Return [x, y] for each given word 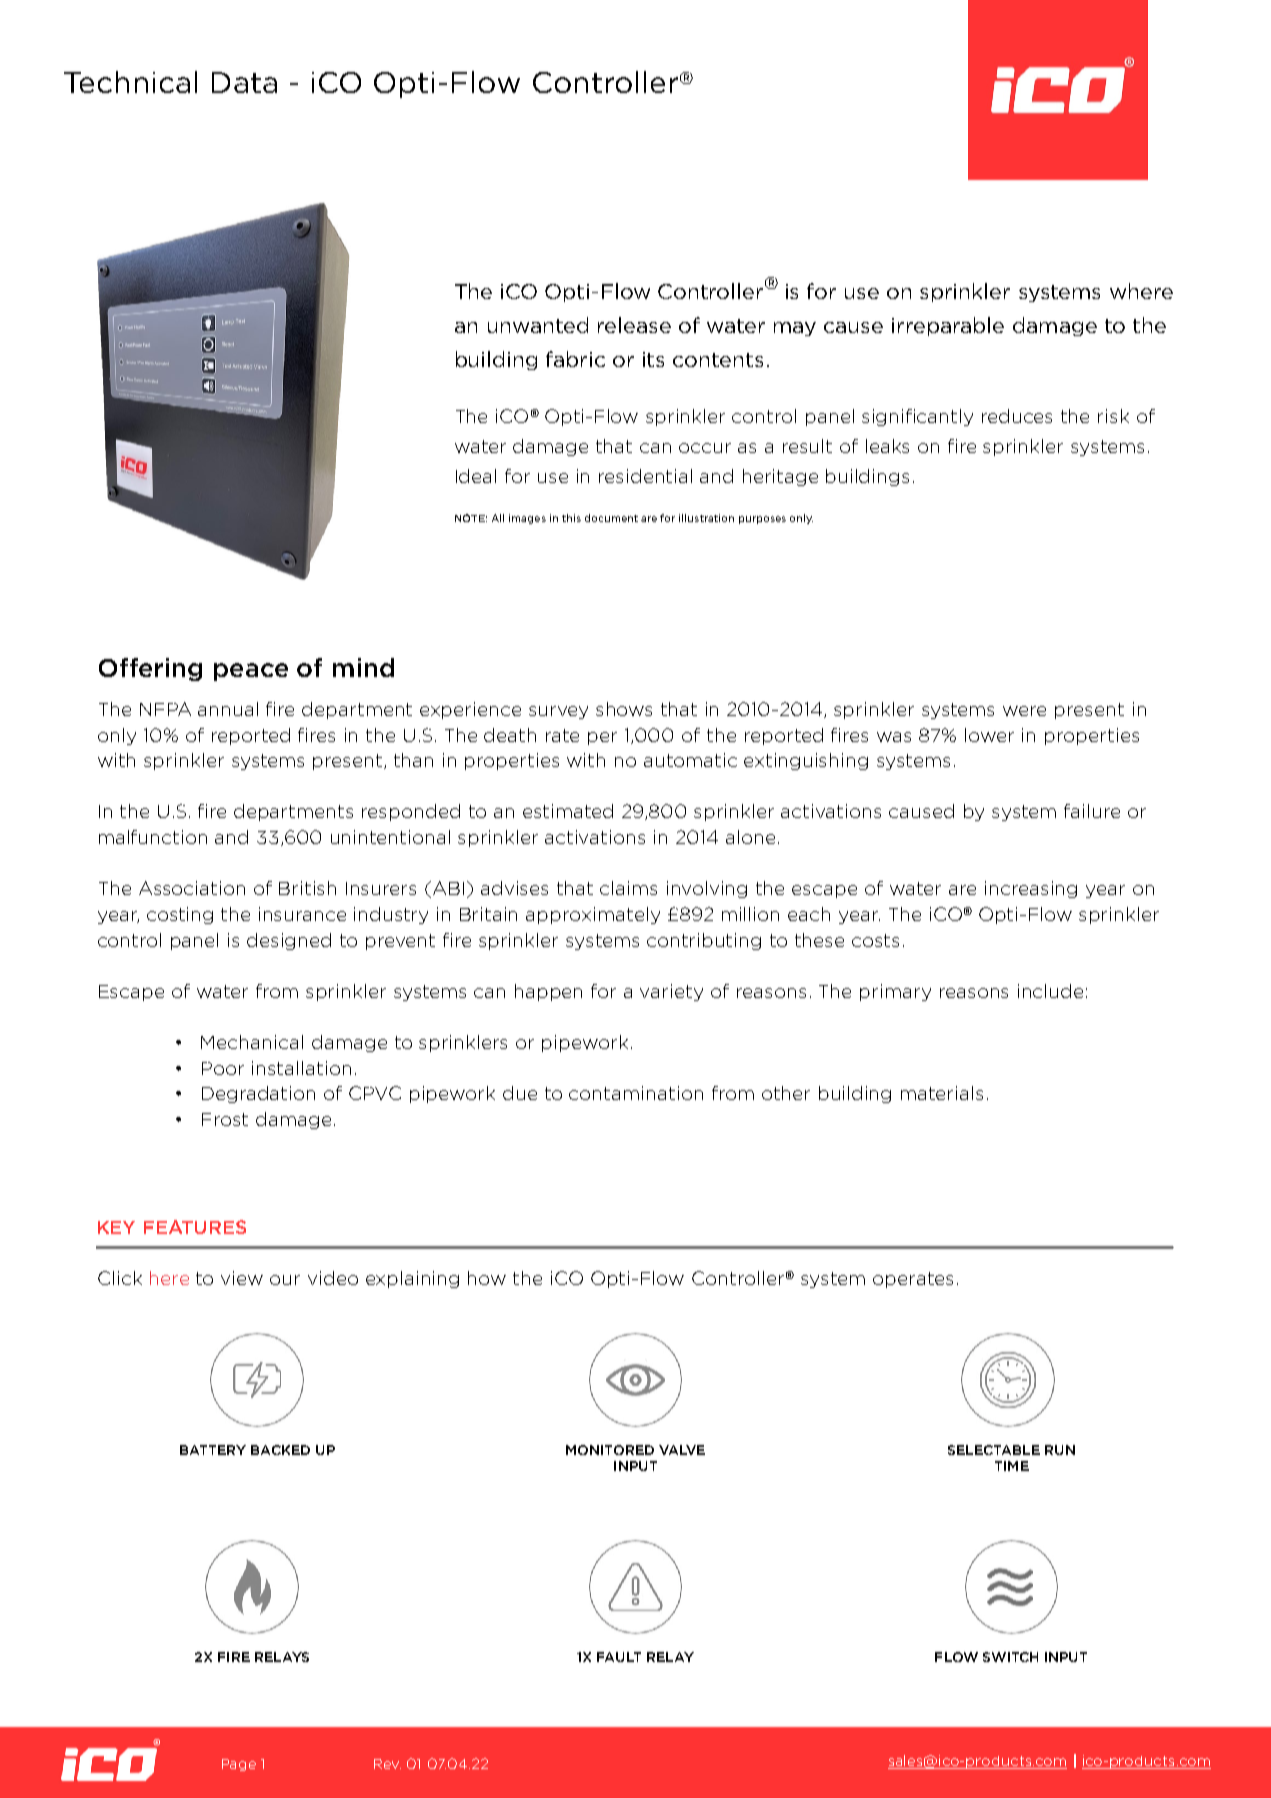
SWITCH [1010, 1657]
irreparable [948, 326]
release [634, 325]
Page [239, 1765]
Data [244, 82]
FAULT [619, 1657]
